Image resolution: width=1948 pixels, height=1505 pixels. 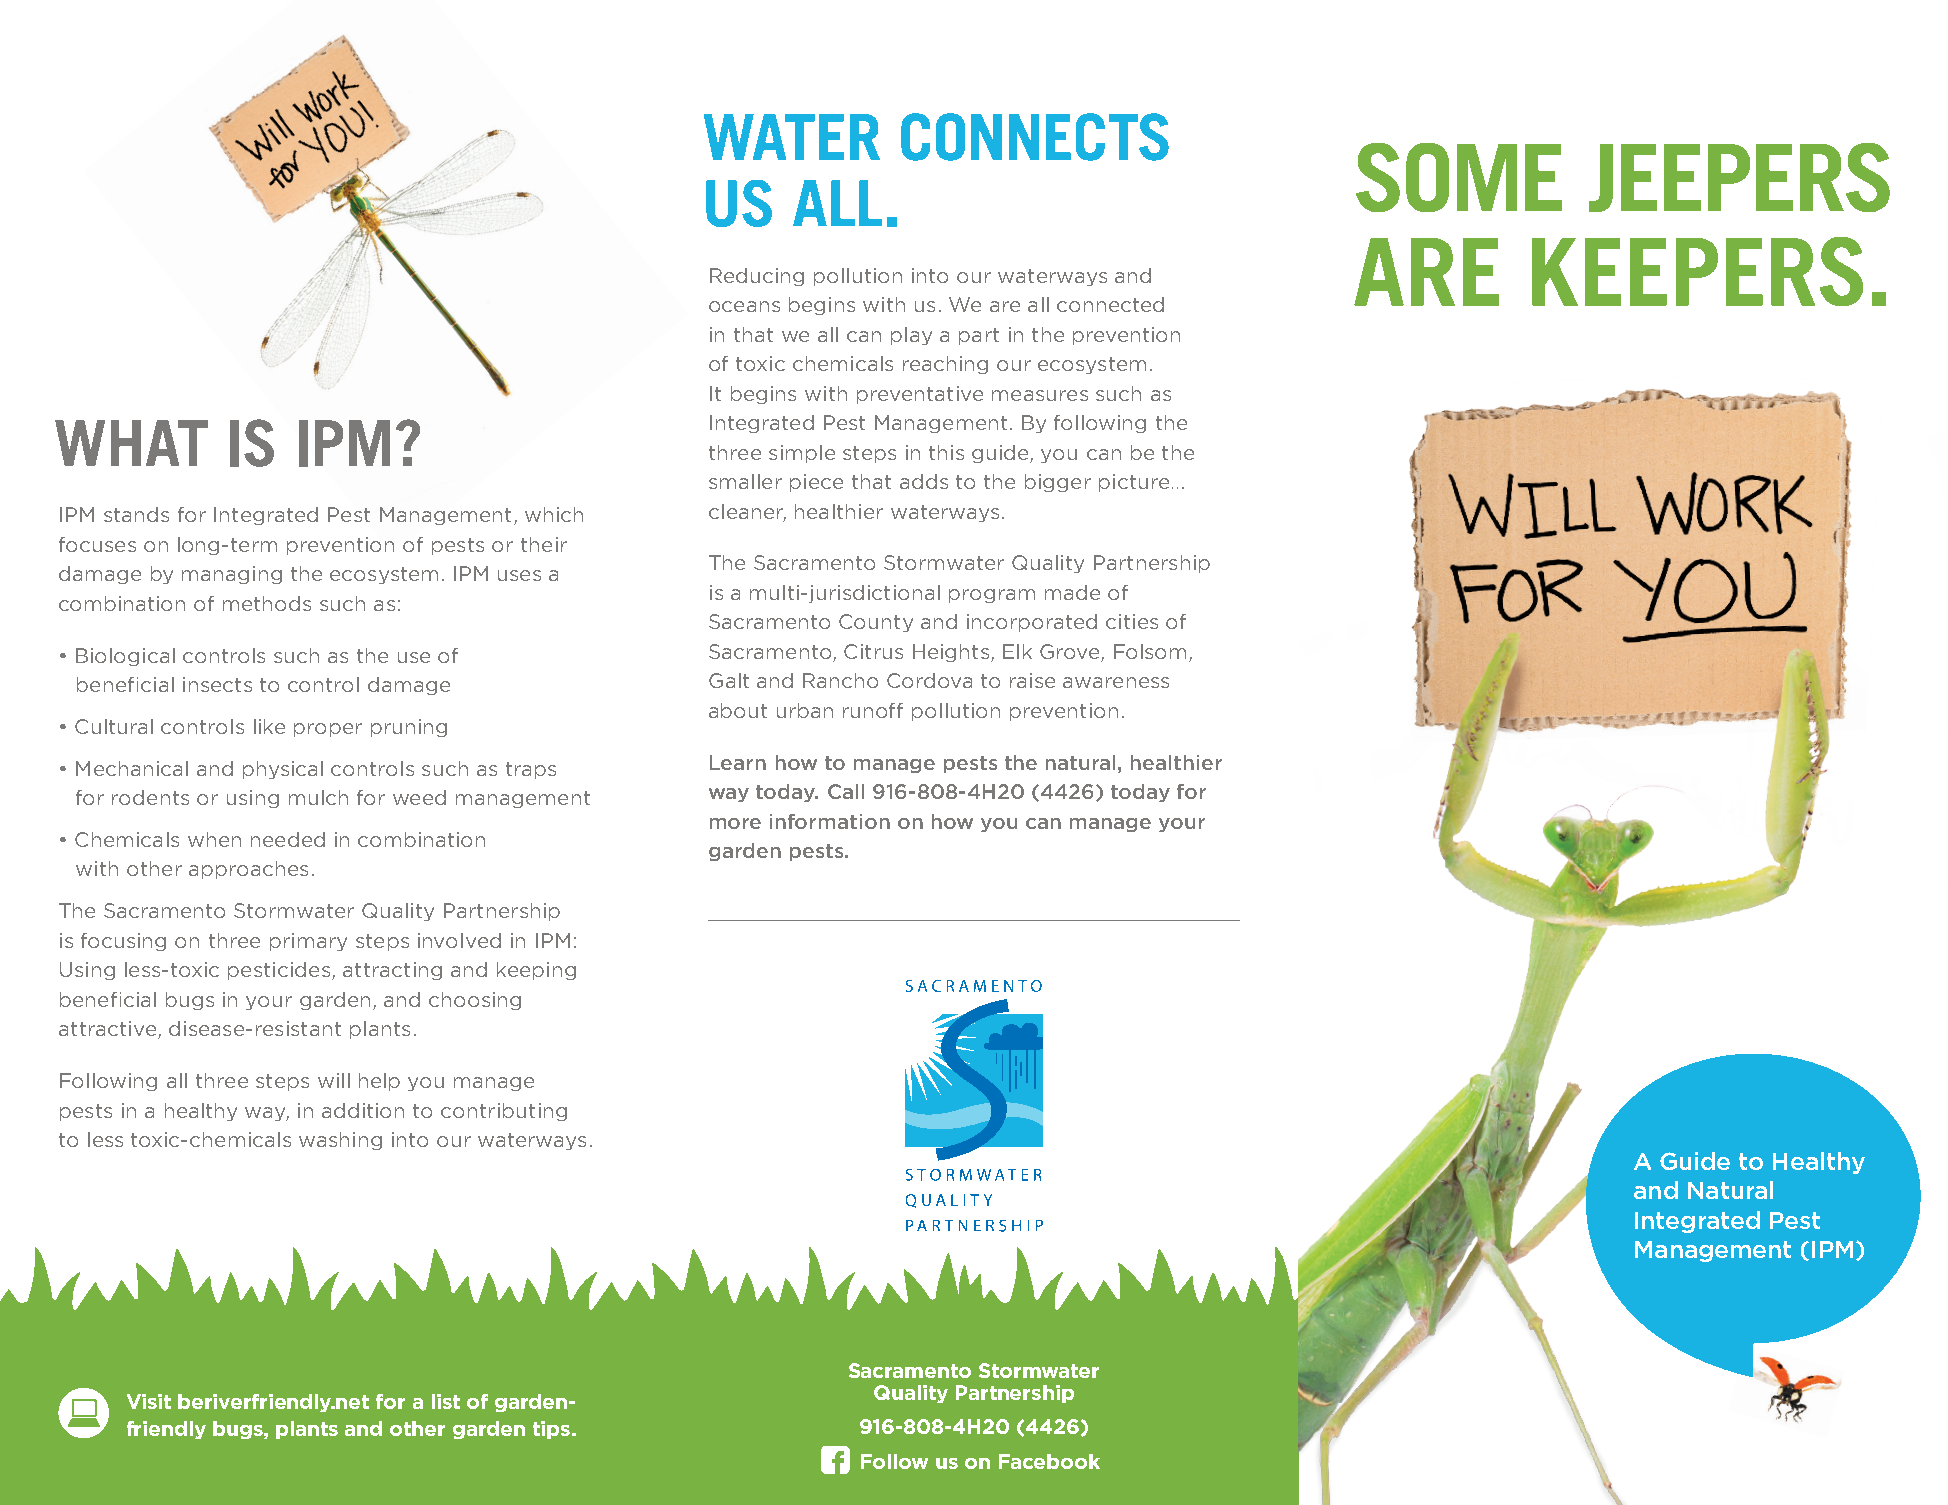 I want to click on Reducing, so click(x=757, y=277).
